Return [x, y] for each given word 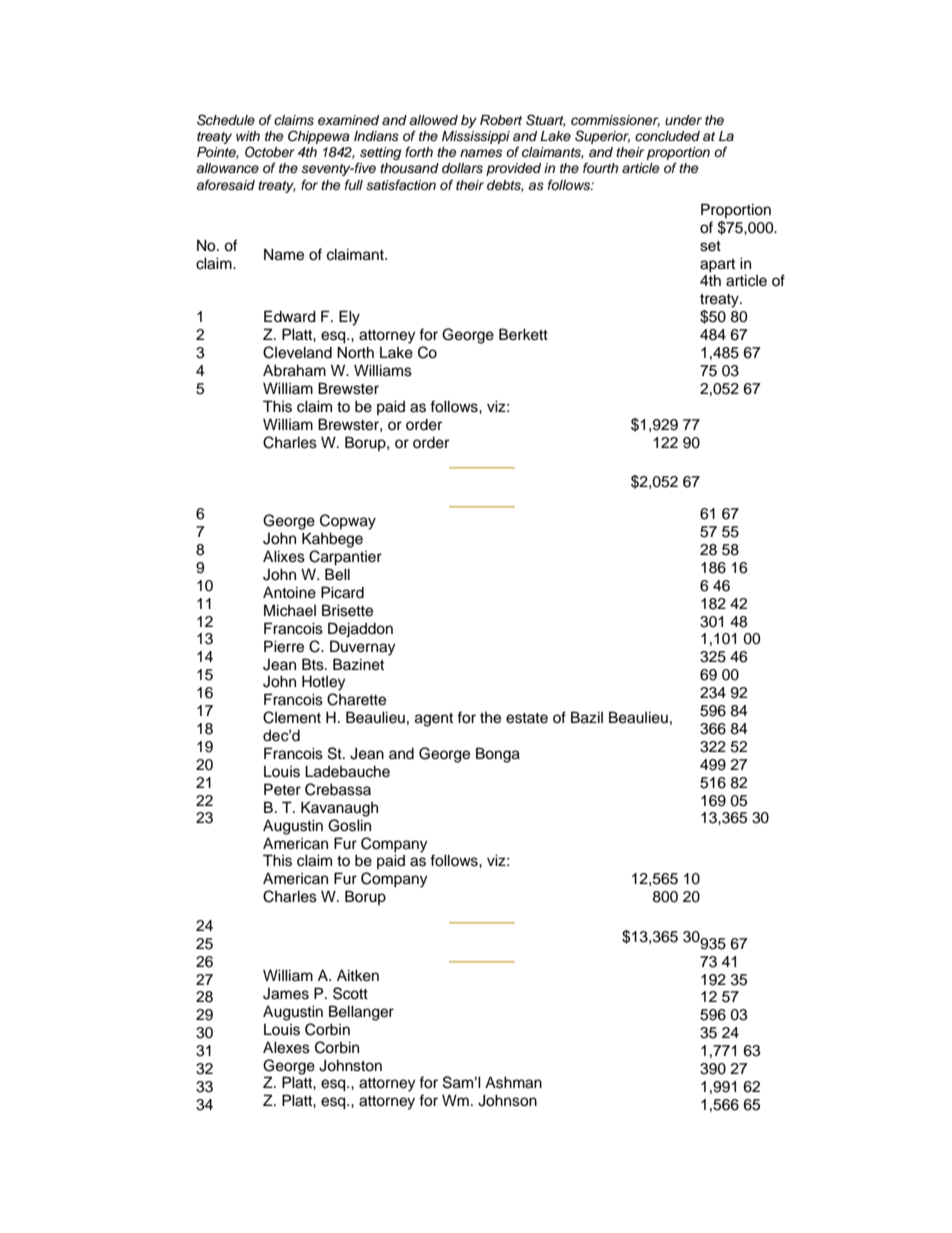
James [286, 994]
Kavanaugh [339, 809]
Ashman [513, 1082]
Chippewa [319, 137]
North [355, 352]
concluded [667, 136]
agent [434, 720]
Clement [292, 717]
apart [717, 266]
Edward [290, 316]
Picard [342, 592]
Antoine [289, 592]
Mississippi [476, 137]
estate [527, 718]
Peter [282, 789]
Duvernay [362, 648]
